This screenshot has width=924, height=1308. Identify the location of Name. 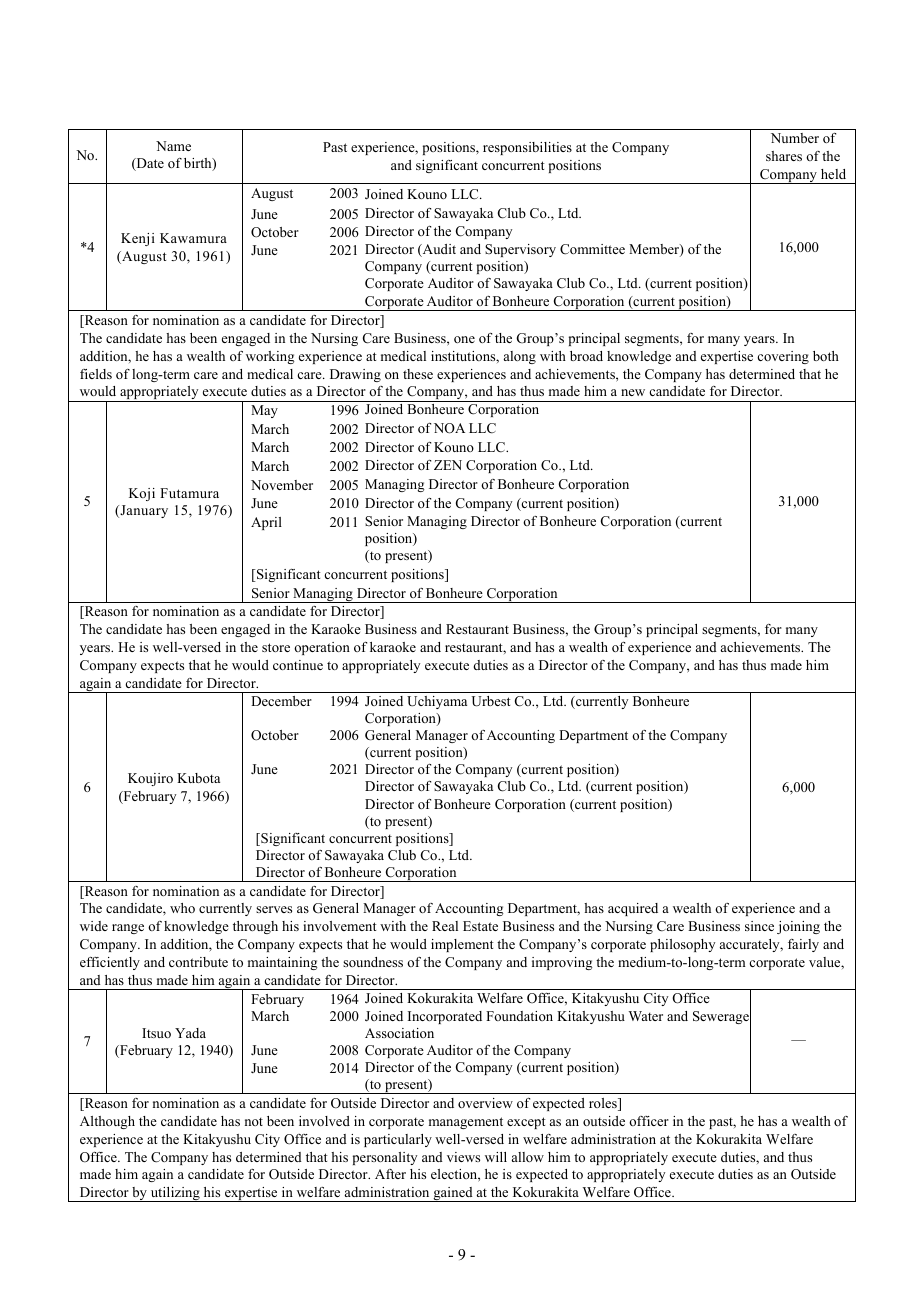
(173, 146).
